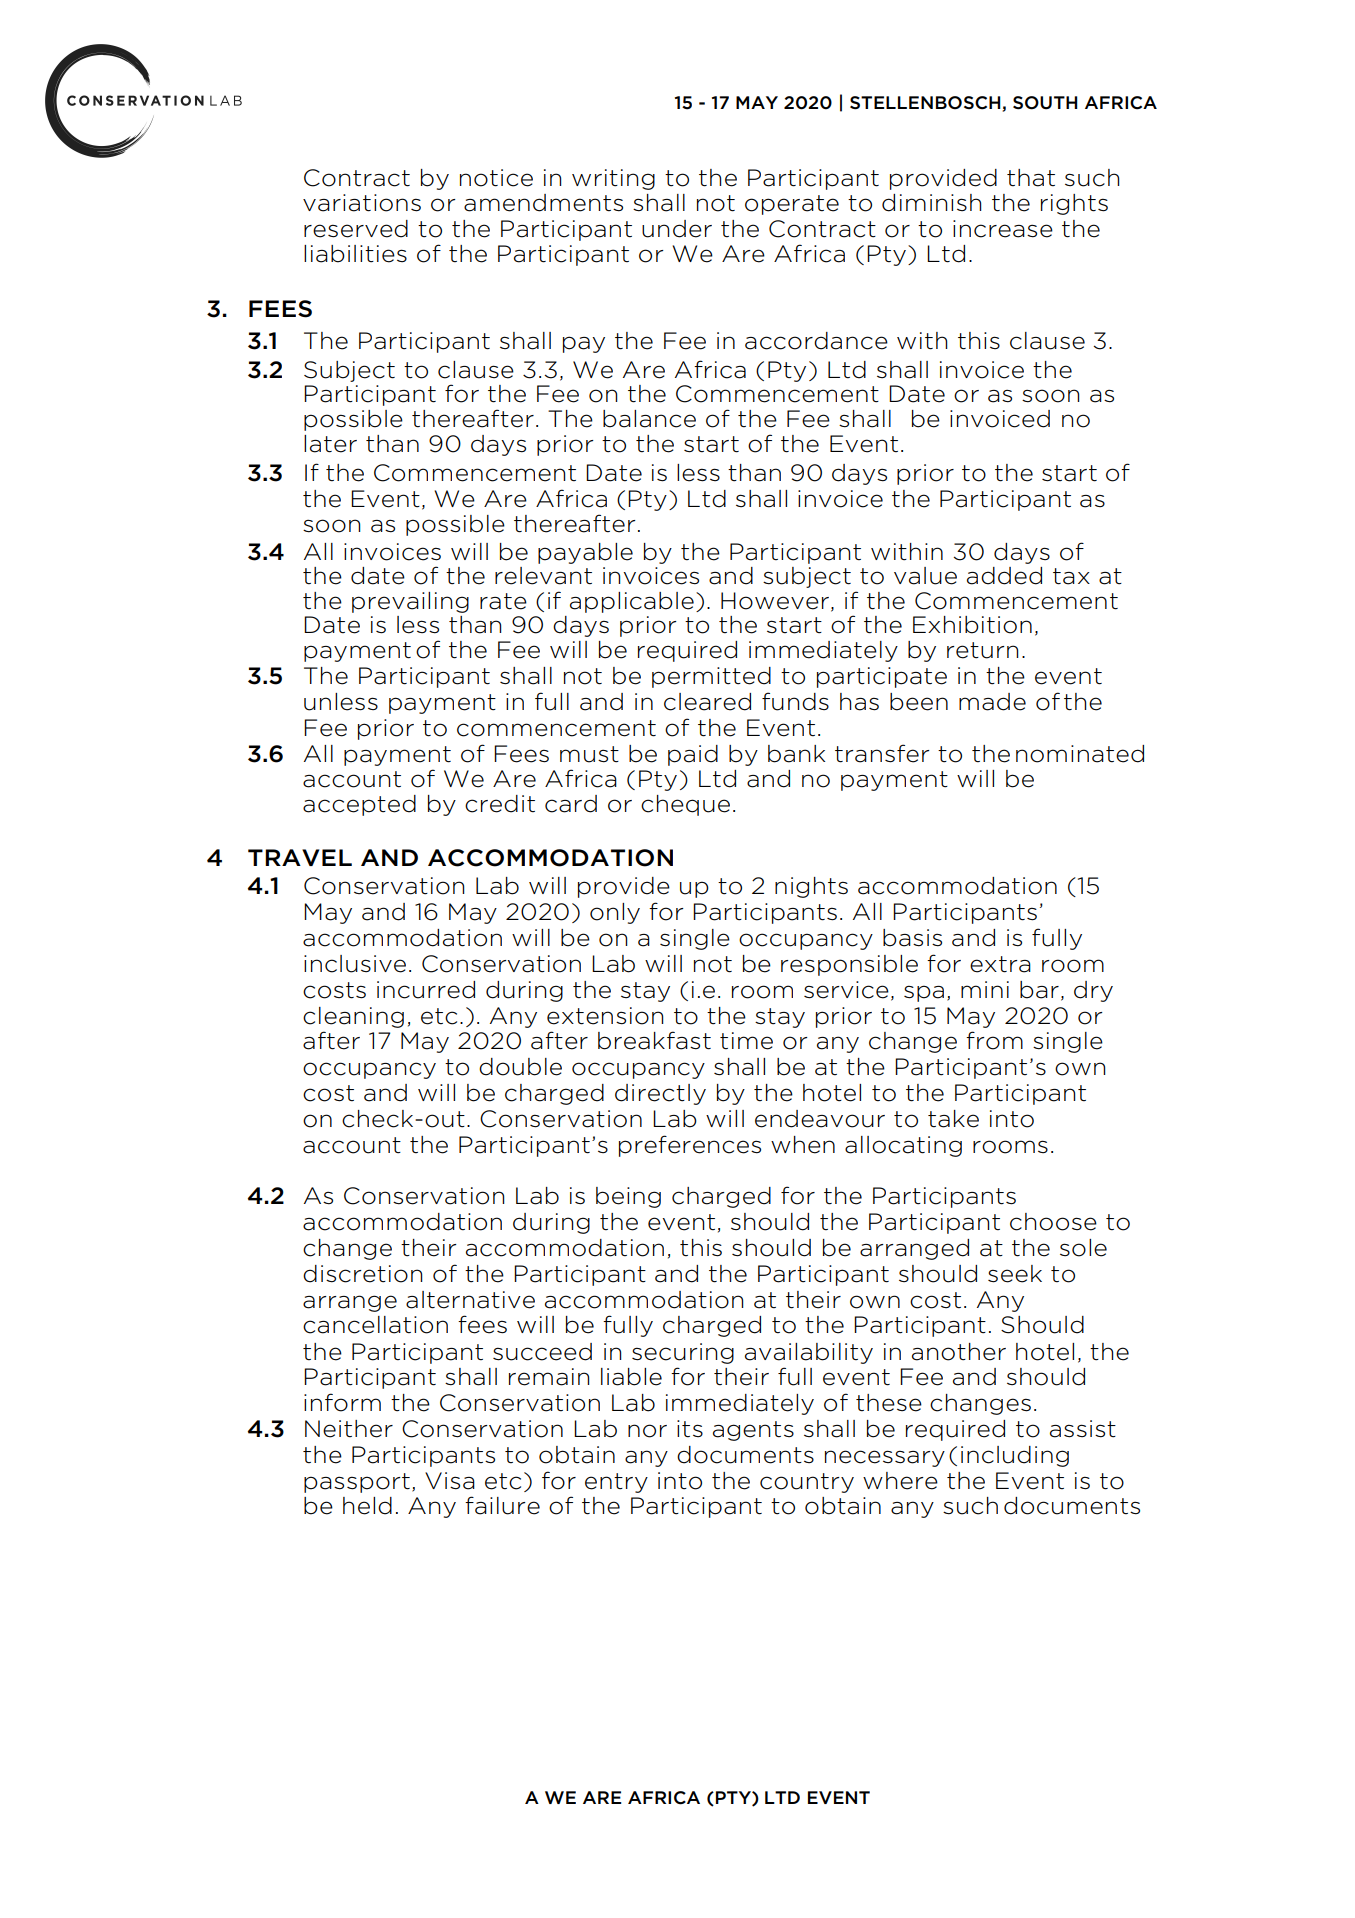 The height and width of the screenshot is (1918, 1355). What do you see at coordinates (690, 1428) in the screenshot?
I see `its` at bounding box center [690, 1428].
